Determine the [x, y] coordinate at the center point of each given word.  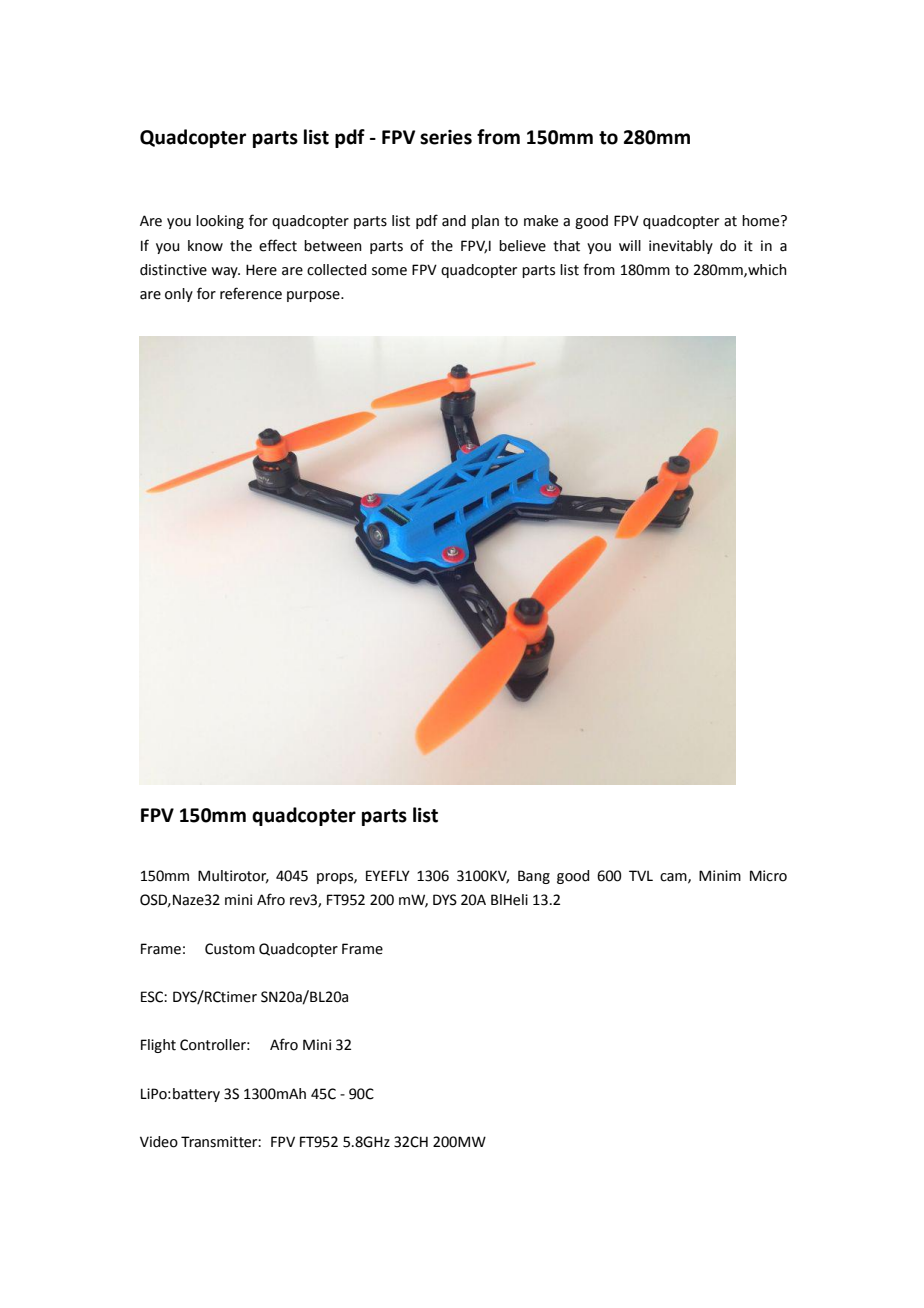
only [179, 295]
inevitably [681, 247]
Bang [534, 877]
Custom [230, 949]
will [630, 245]
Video [159, 1142]
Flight [158, 1046]
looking [220, 222]
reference [251, 293]
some [389, 271]
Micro [768, 876]
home [762, 221]
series [446, 137]
